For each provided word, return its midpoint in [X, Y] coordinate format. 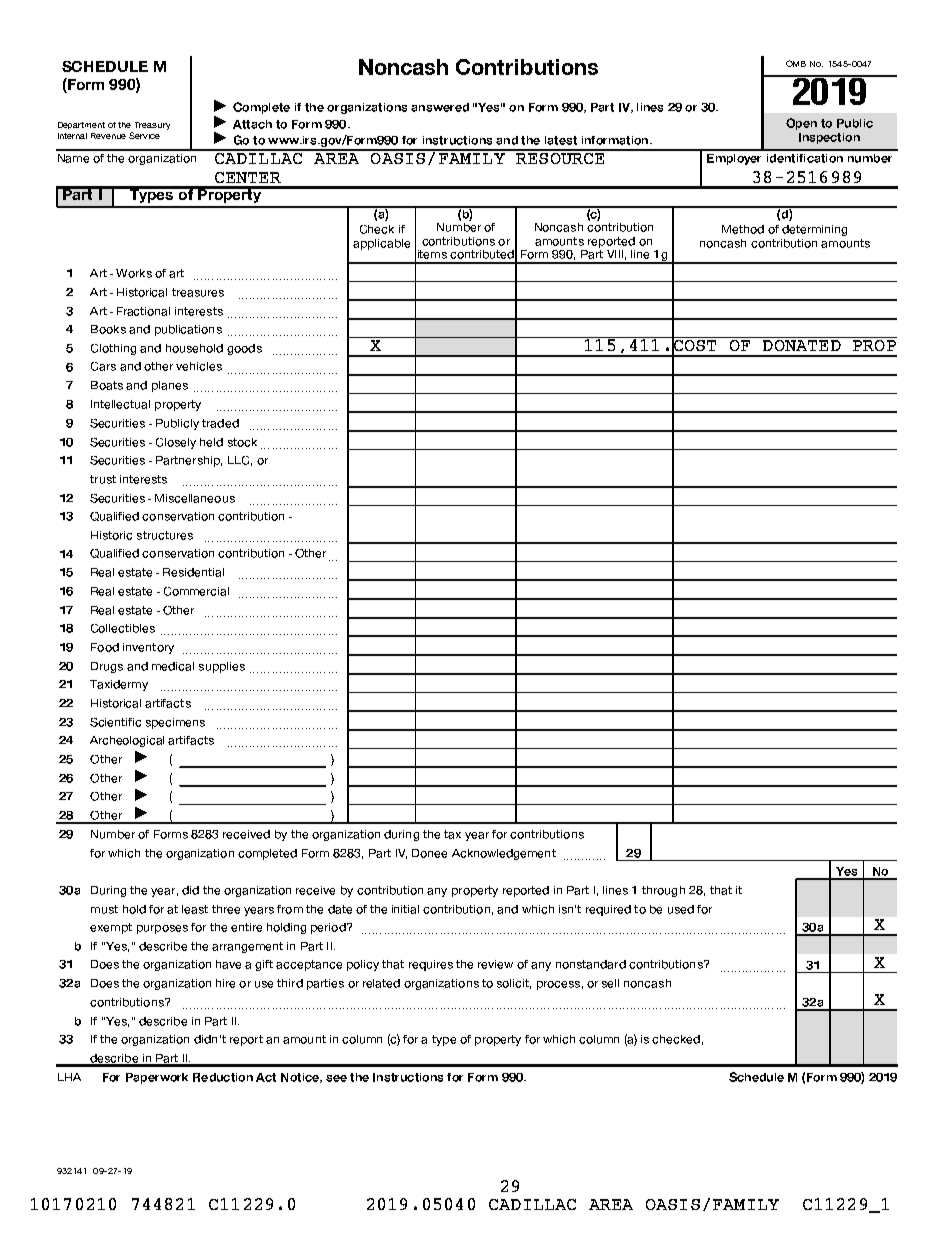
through [663, 891]
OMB [796, 63]
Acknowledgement [504, 854]
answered [440, 107]
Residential [193, 572]
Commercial [196, 591]
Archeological [127, 741]
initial [405, 909]
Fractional [143, 311]
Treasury [152, 126]
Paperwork [157, 1078]
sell [610, 983]
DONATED [802, 344]
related [381, 983]
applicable [381, 244]
